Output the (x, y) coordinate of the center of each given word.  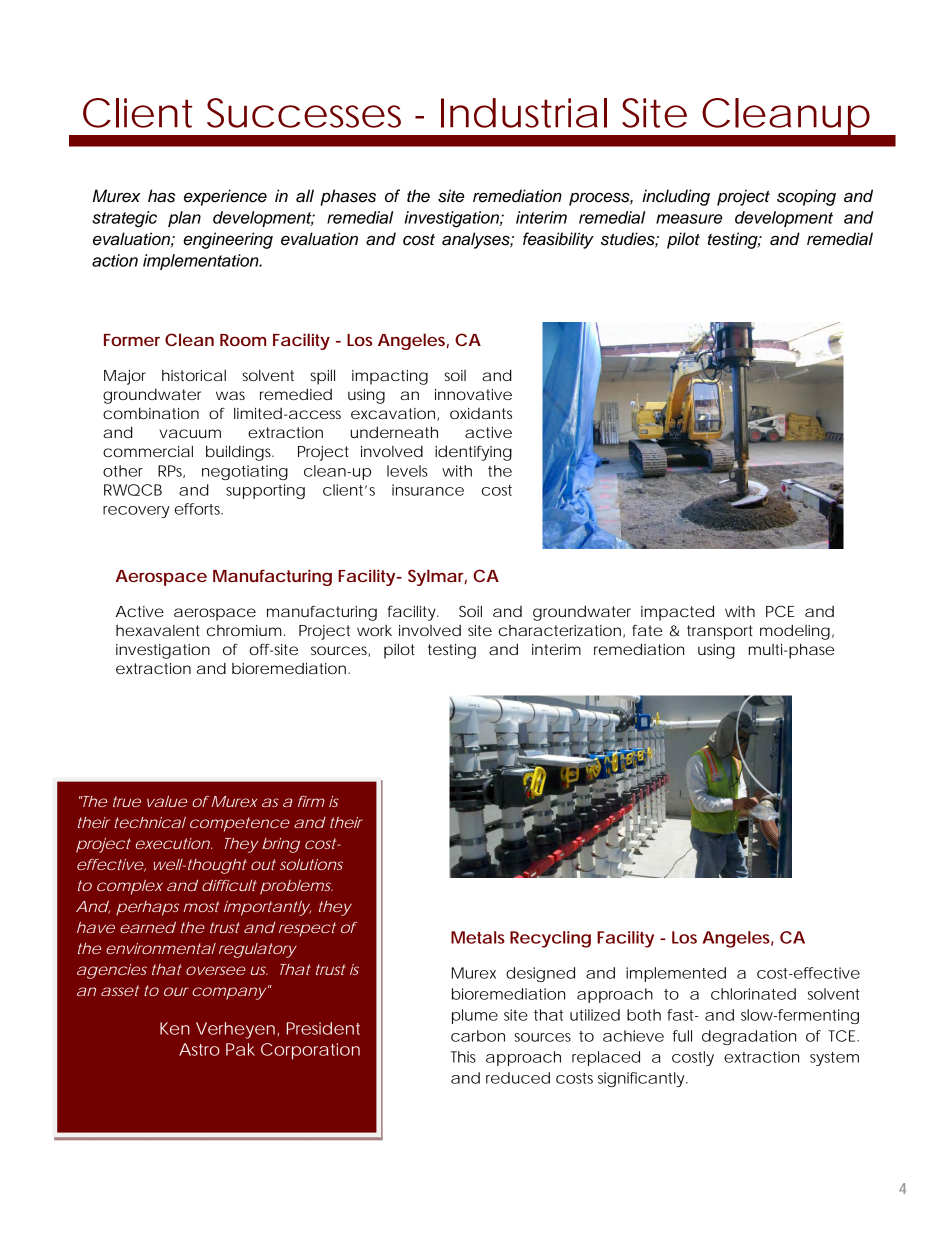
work (374, 630)
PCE (780, 611)
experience (225, 197)
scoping (806, 197)
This (463, 1057)
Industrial (524, 113)
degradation (749, 1037)
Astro (199, 1049)
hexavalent (158, 630)
